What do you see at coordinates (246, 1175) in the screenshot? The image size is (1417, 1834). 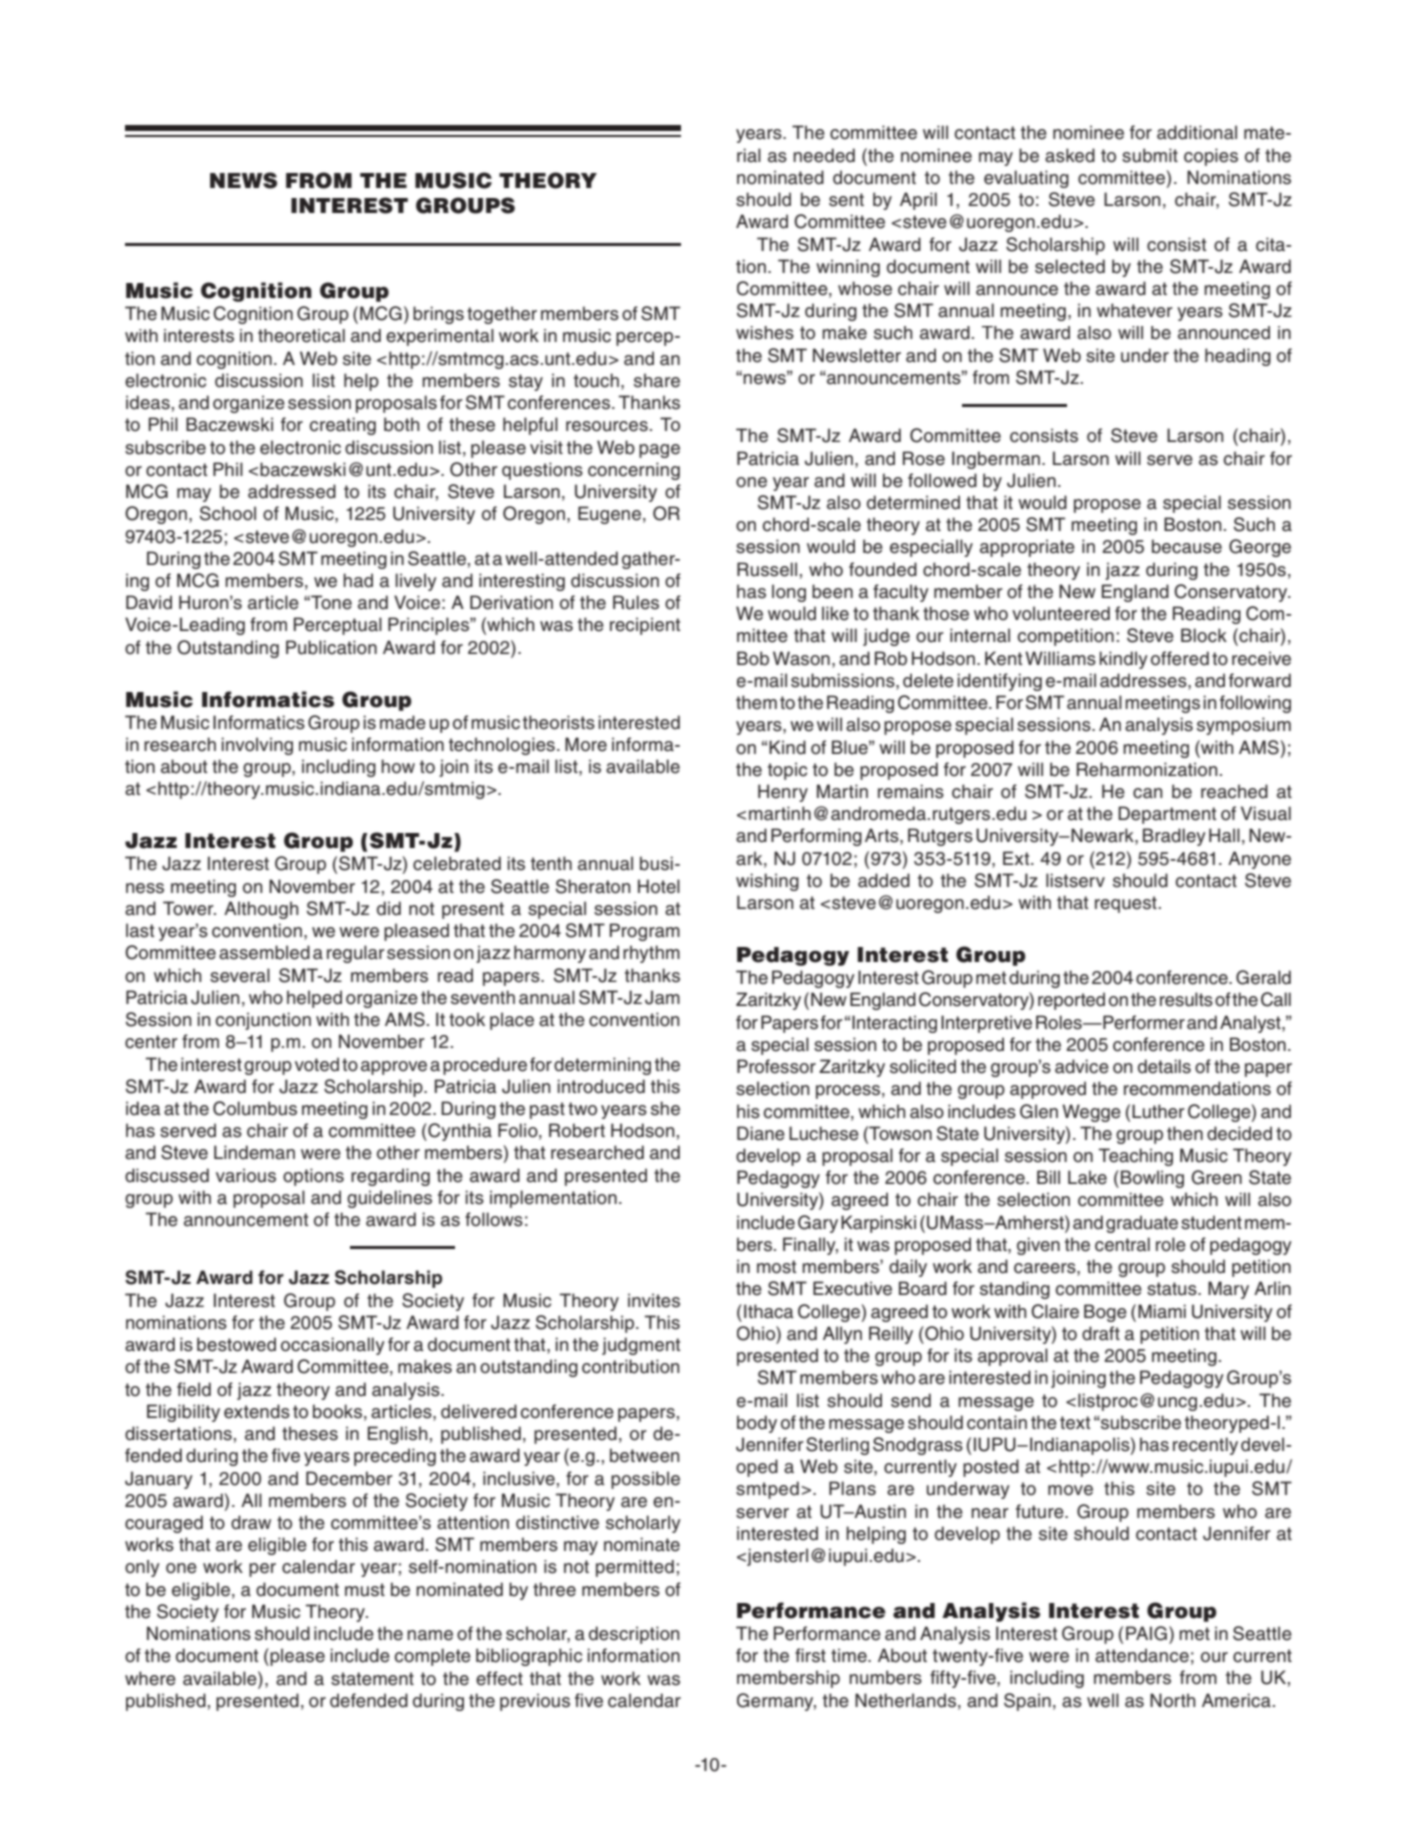 I see `various` at bounding box center [246, 1175].
